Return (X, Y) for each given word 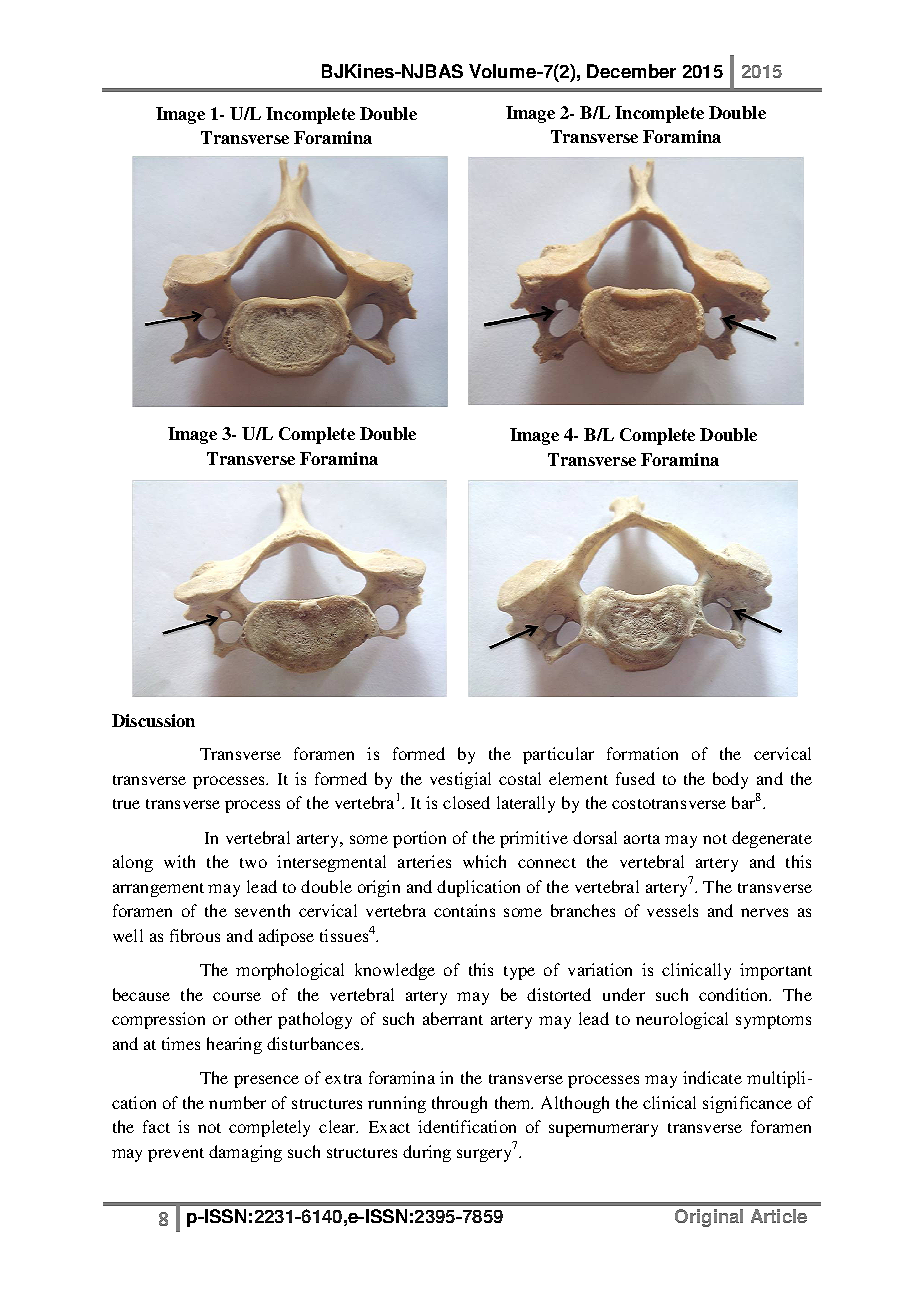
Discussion (153, 720)
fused (635, 778)
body (730, 780)
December (631, 71)
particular (558, 755)
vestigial (460, 780)
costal (520, 778)
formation (642, 753)
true (126, 804)
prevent (176, 1155)
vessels (672, 910)
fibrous (195, 935)
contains (464, 910)
